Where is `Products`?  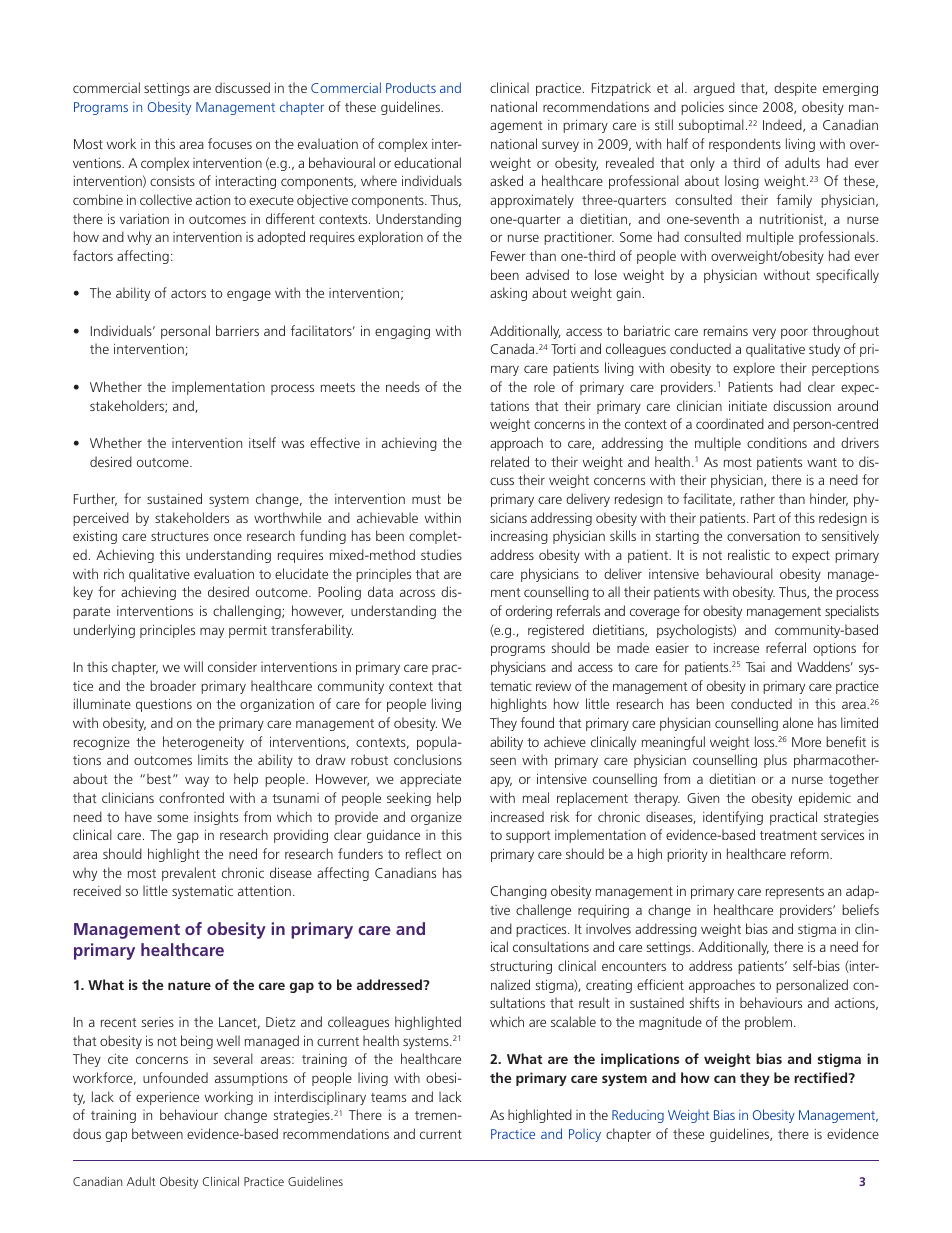 Products is located at coordinates (411, 87).
